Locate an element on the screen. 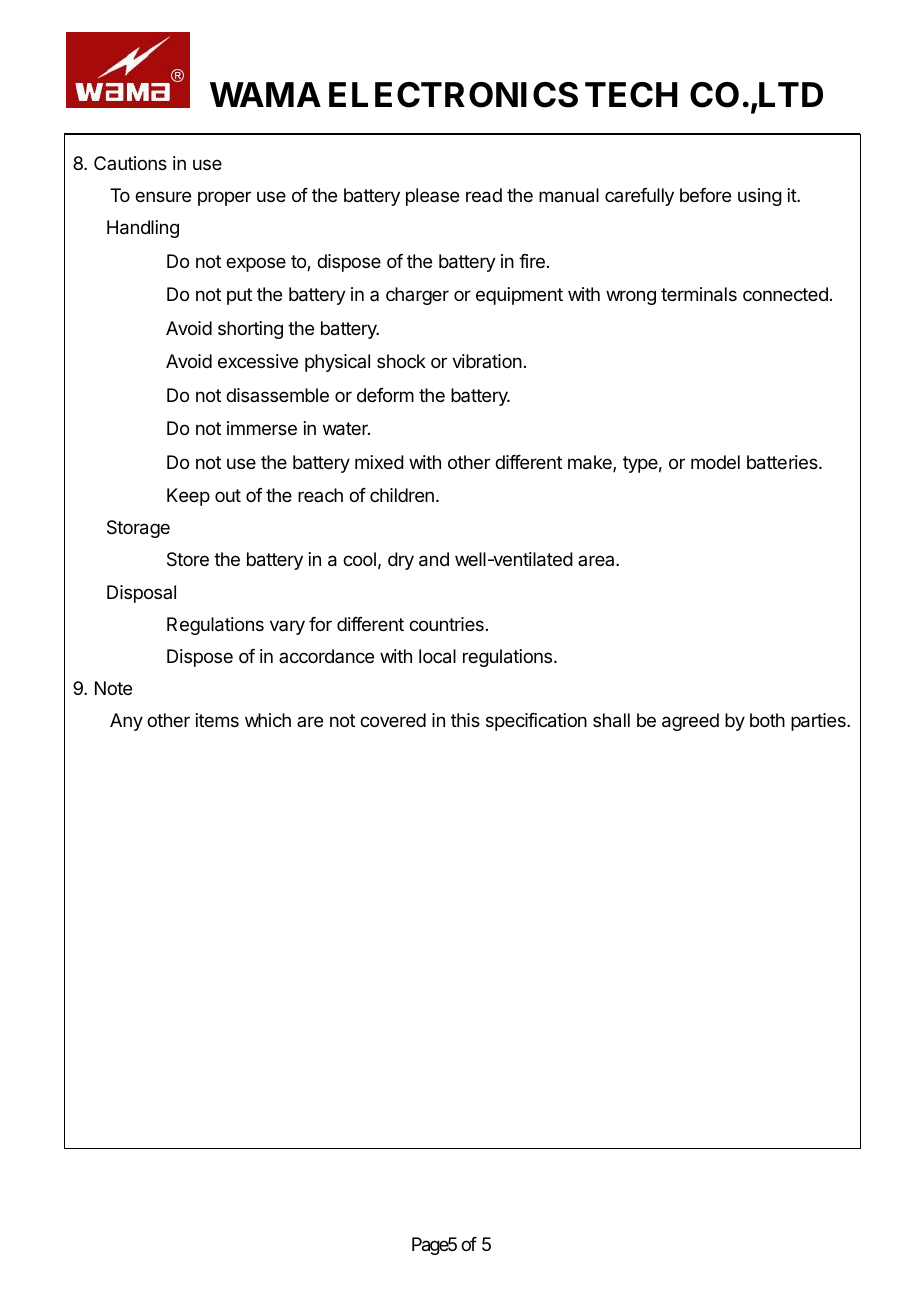  items is located at coordinates (217, 720).
